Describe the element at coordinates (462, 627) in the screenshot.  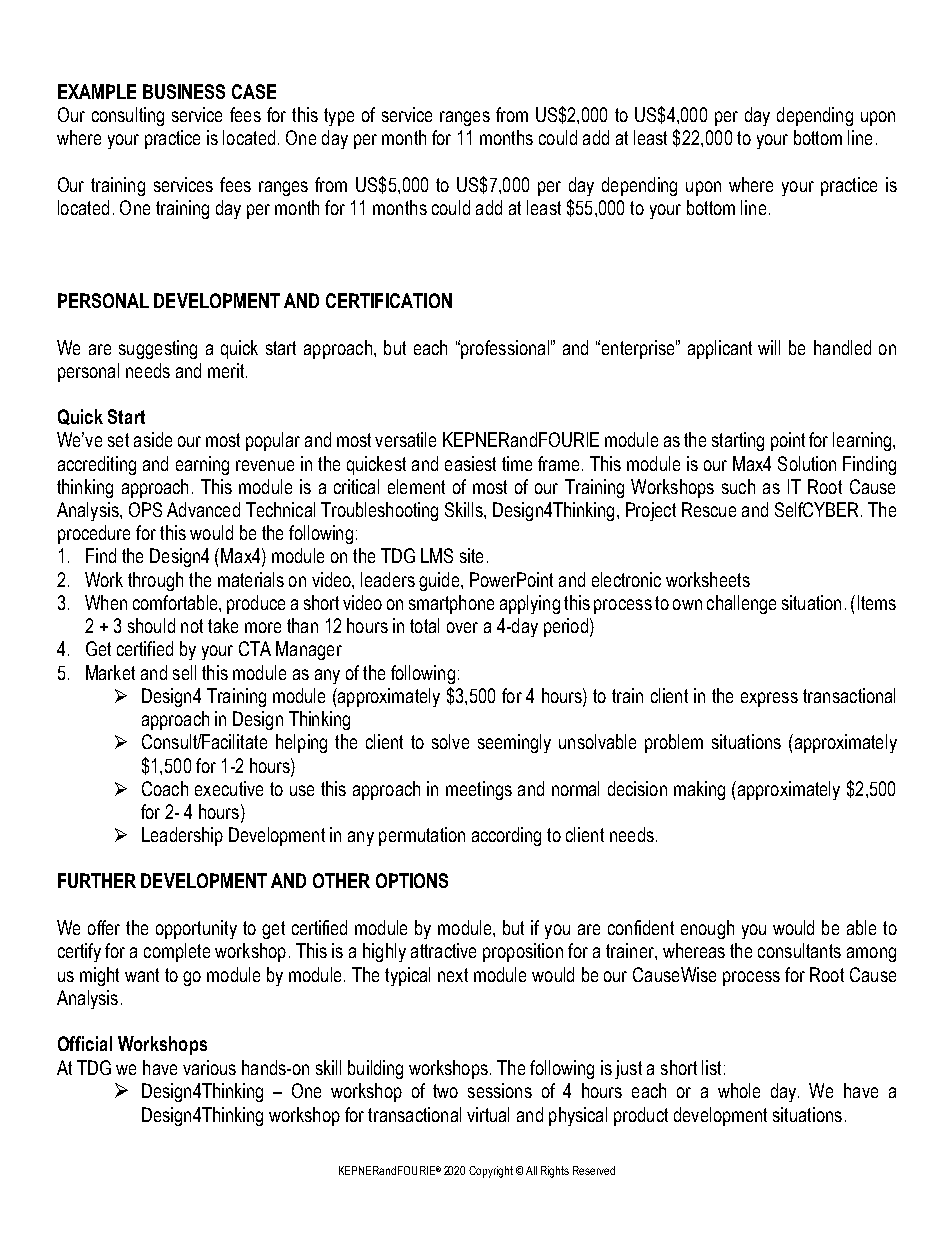
I see `over` at that location.
